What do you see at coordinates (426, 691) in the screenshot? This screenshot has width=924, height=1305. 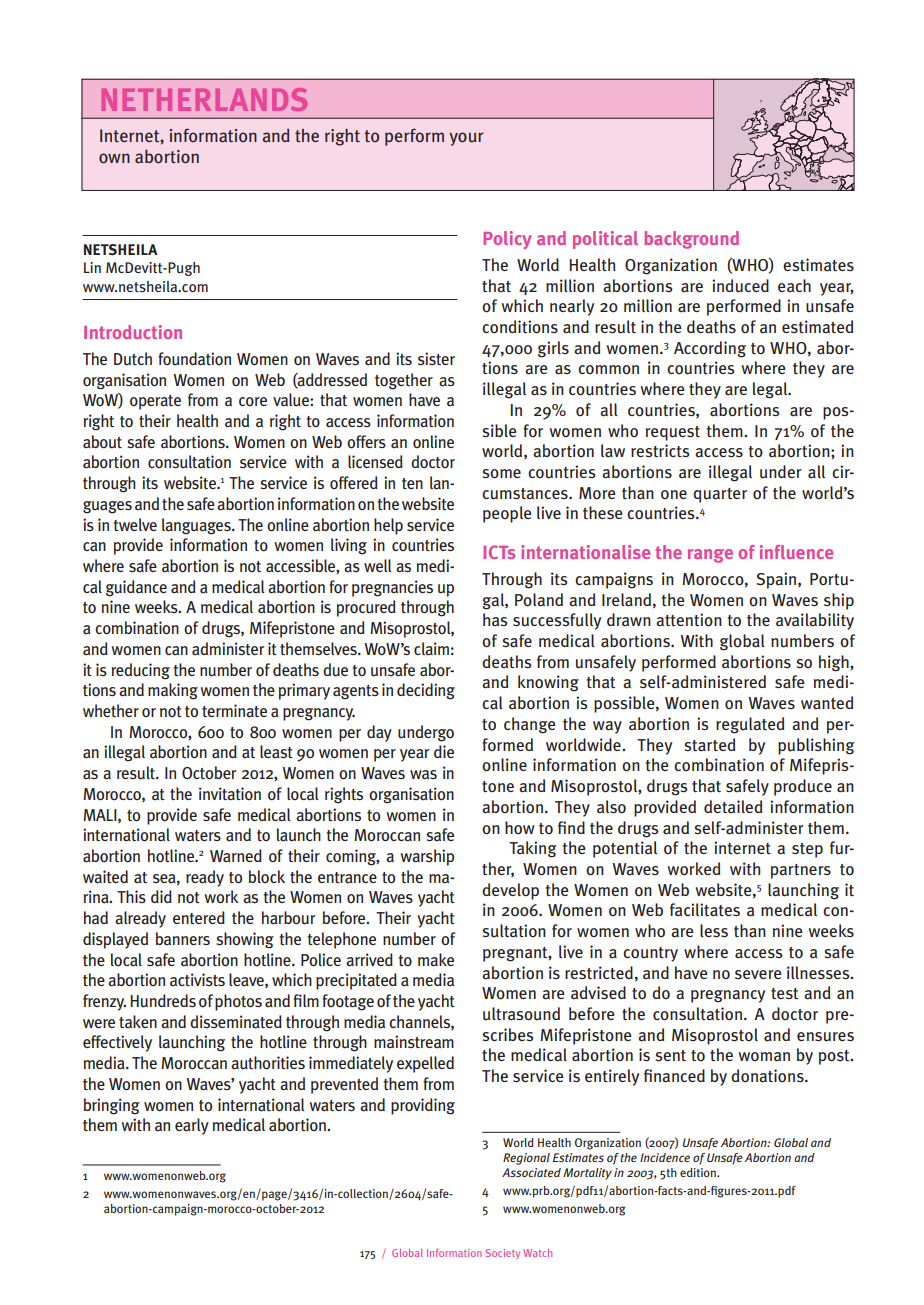 I see `deciding` at bounding box center [426, 691].
